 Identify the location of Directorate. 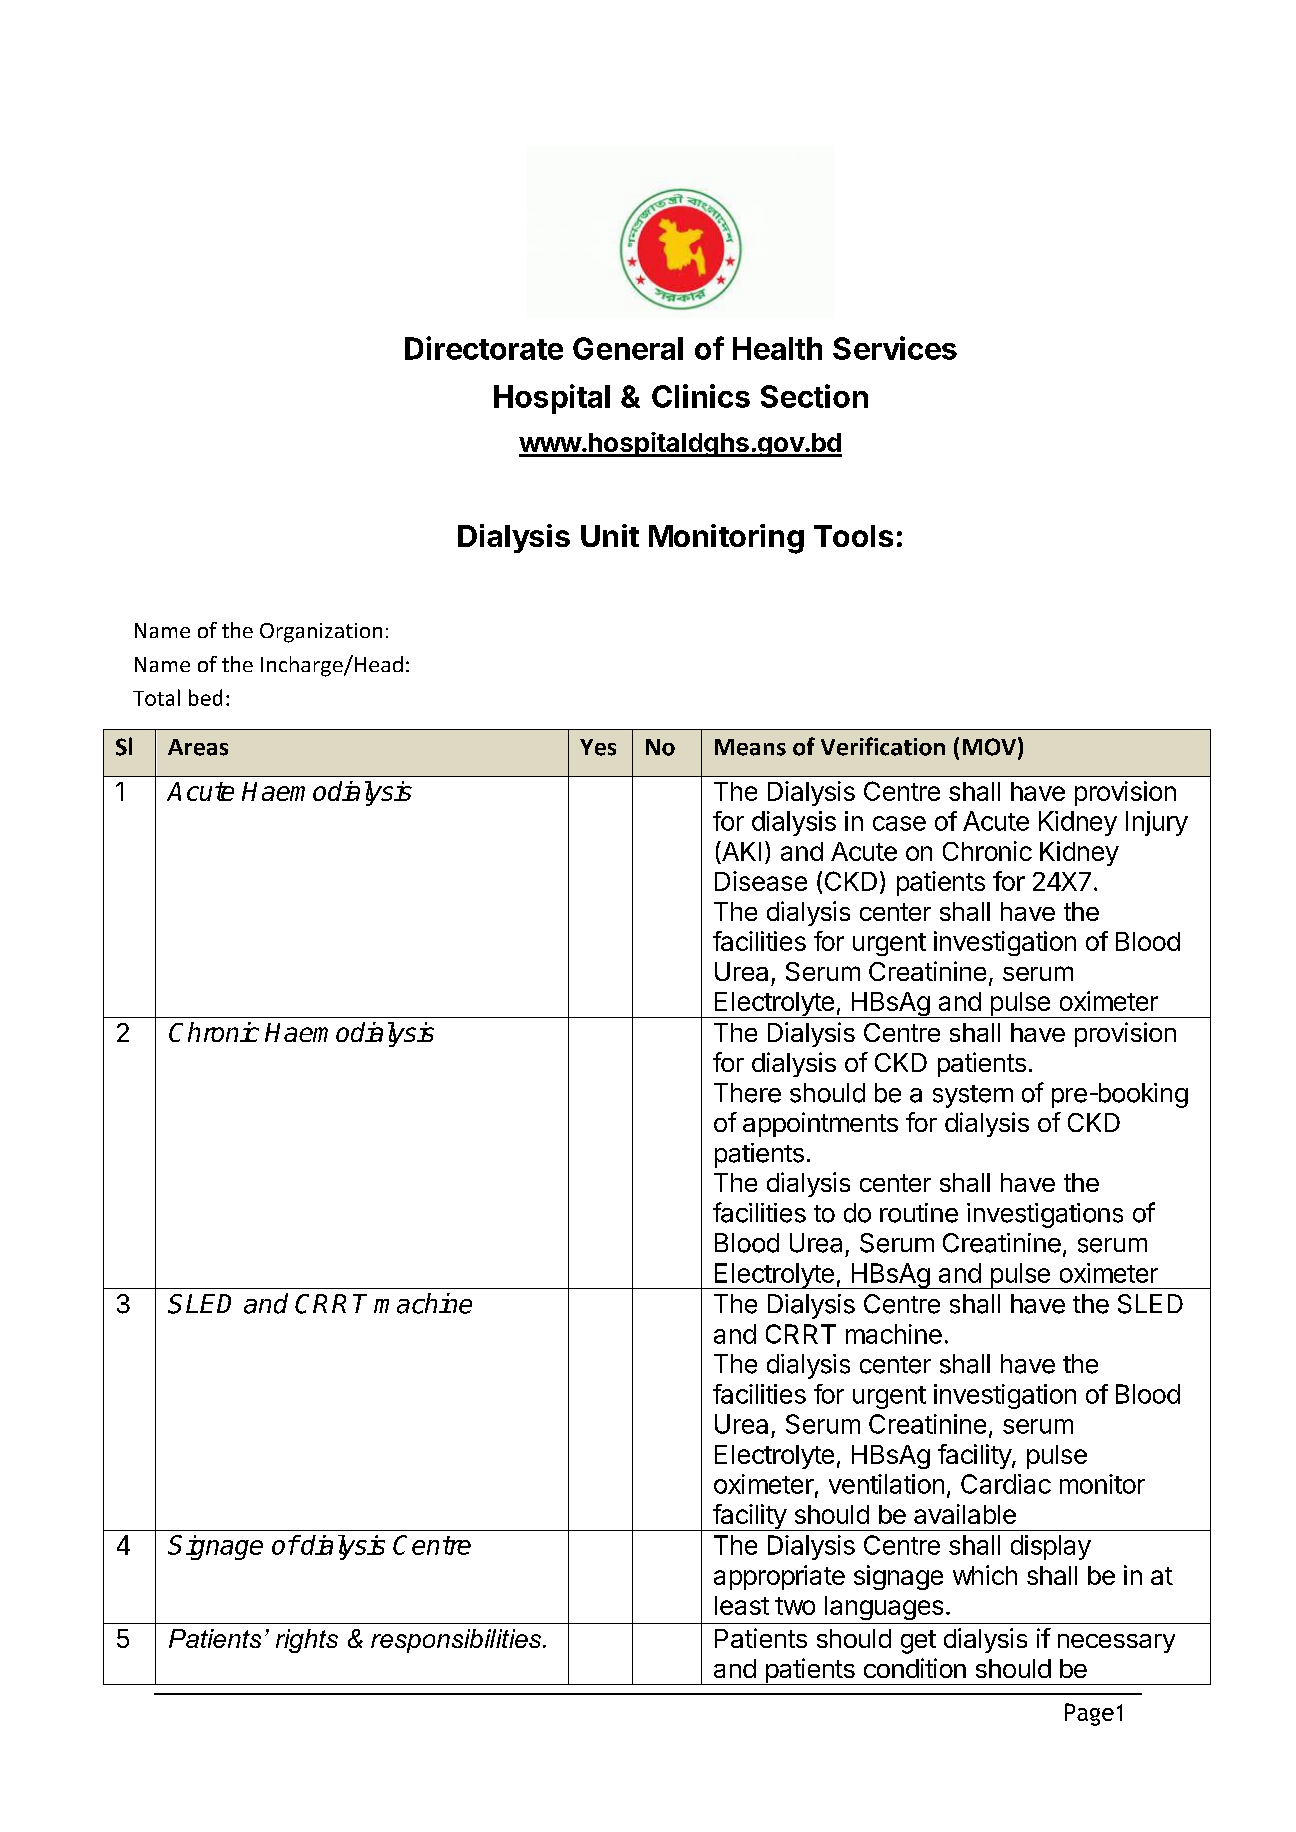
(484, 348).
